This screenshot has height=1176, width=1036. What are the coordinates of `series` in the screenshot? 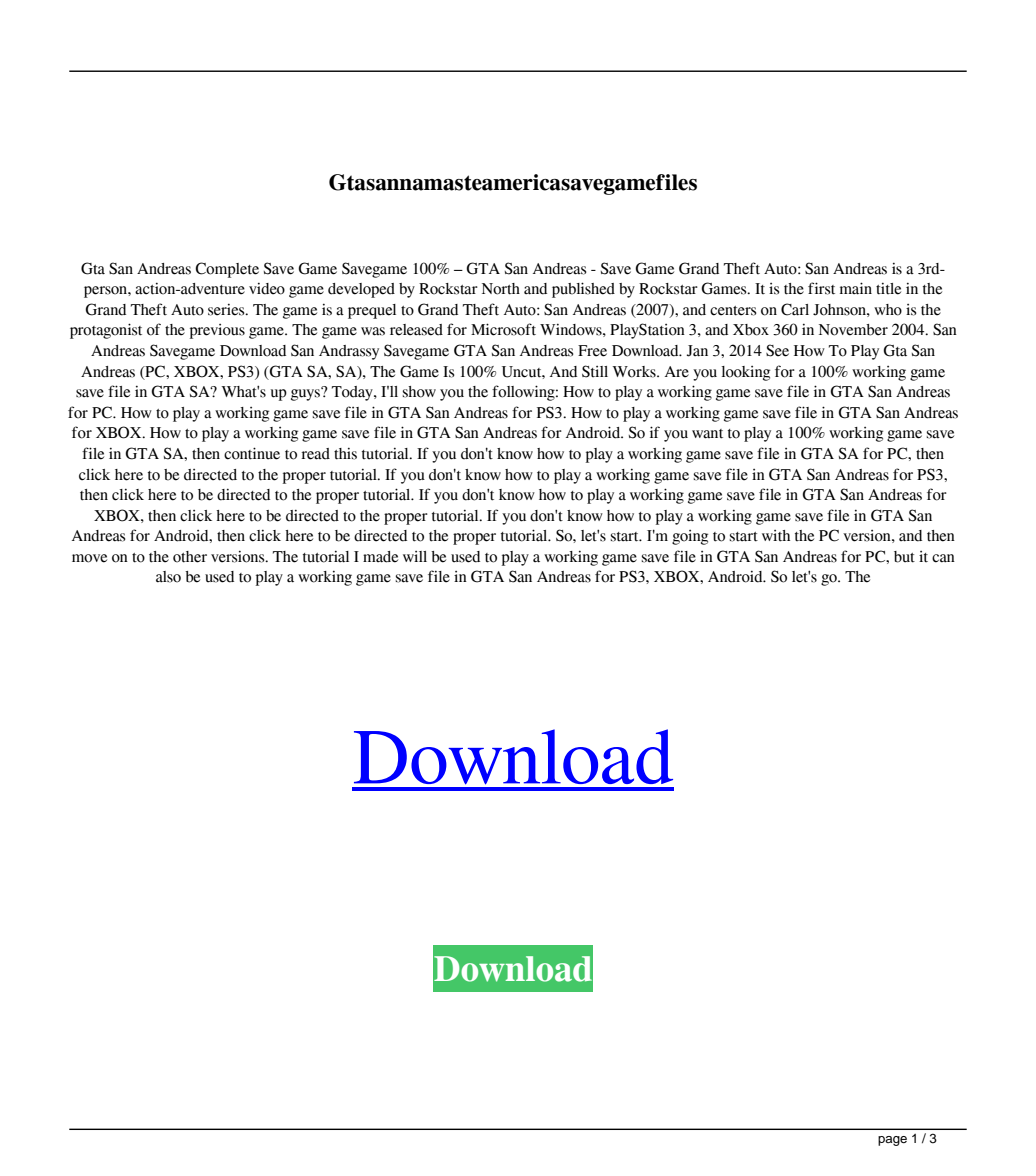 It's located at (227, 309).
